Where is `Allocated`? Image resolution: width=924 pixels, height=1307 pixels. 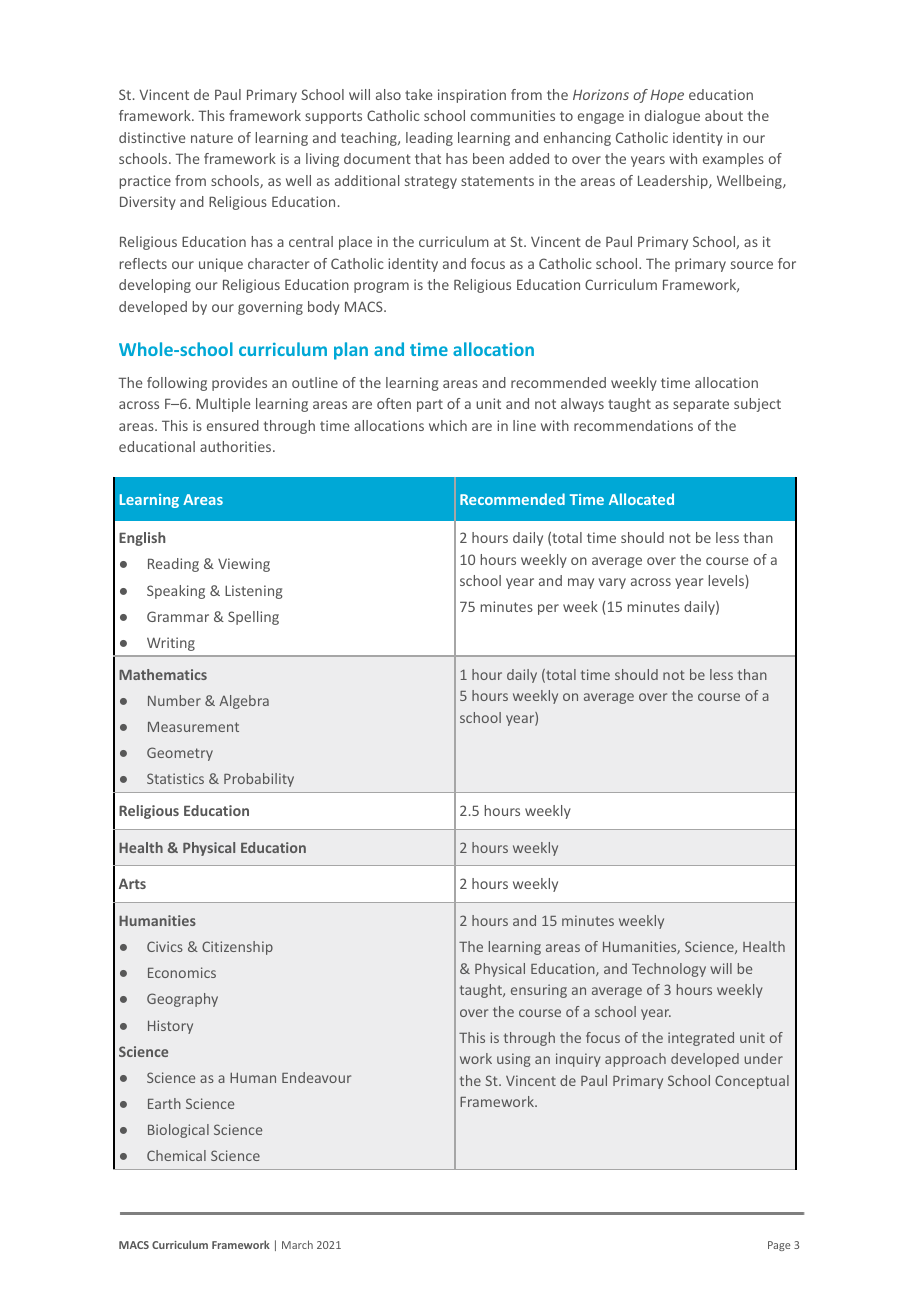 Allocated is located at coordinates (641, 499).
